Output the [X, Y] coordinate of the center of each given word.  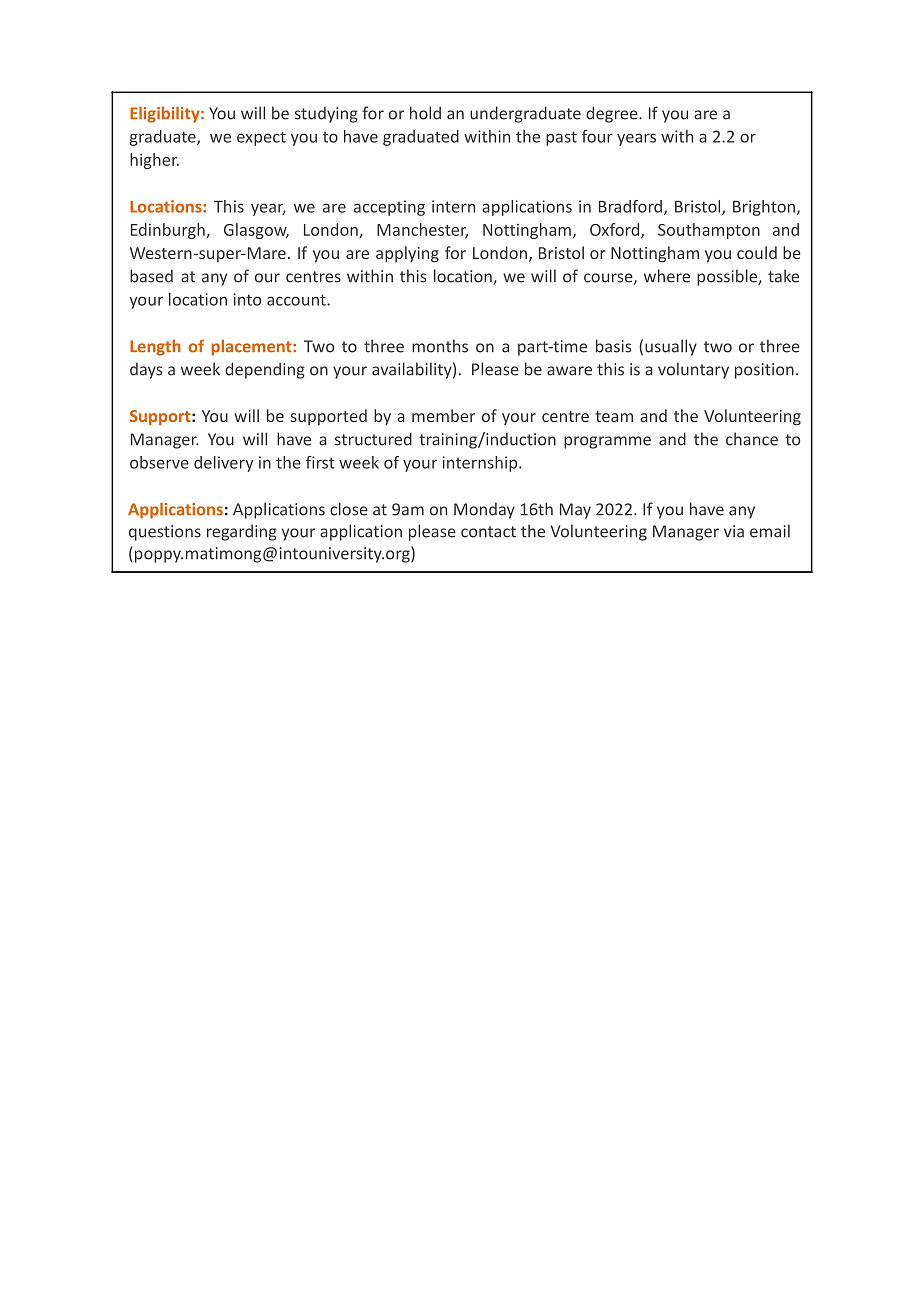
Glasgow [256, 231]
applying [407, 254]
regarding [242, 532]
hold [425, 113]
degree [613, 114]
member [443, 415]
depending [265, 370]
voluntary [693, 370]
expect [261, 138]
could [757, 252]
